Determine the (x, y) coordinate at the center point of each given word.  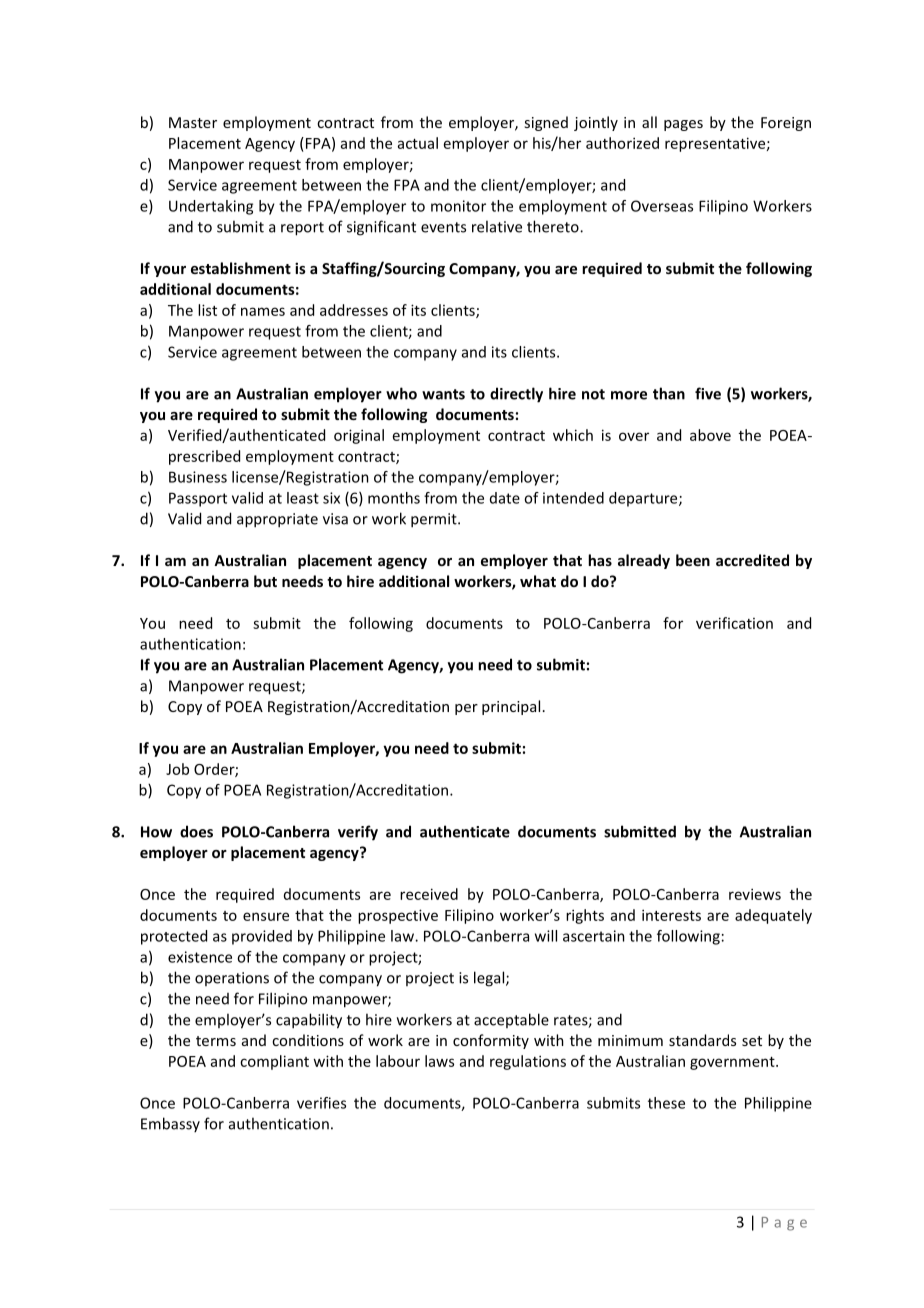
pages (683, 125)
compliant (274, 1062)
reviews (755, 894)
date (505, 498)
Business (198, 477)
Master (193, 122)
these (666, 1103)
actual (418, 143)
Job (177, 769)
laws (439, 1061)
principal (511, 707)
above (710, 435)
